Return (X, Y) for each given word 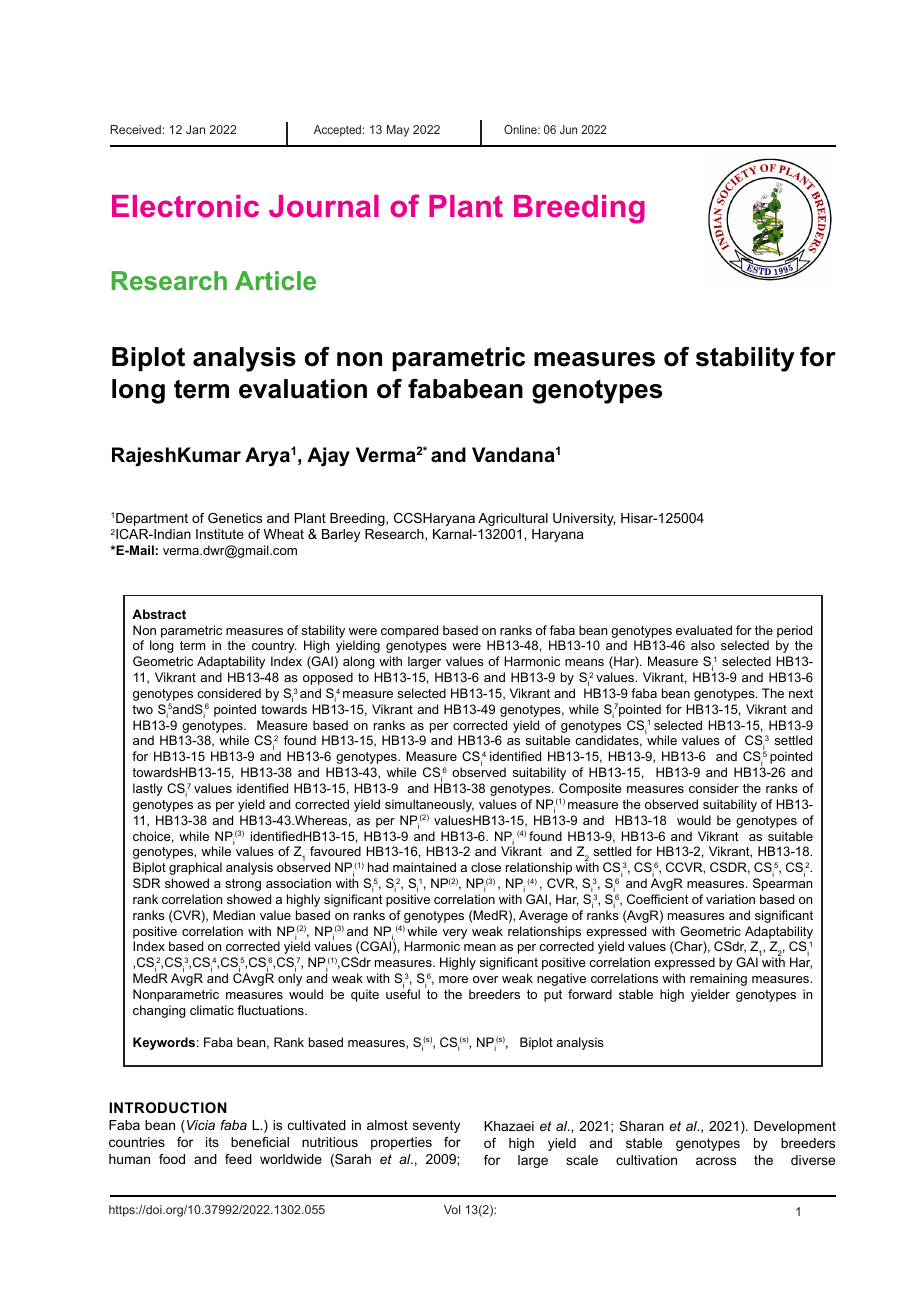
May (398, 131)
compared (409, 631)
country (274, 647)
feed (238, 1159)
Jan (195, 129)
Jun (568, 129)
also (703, 645)
